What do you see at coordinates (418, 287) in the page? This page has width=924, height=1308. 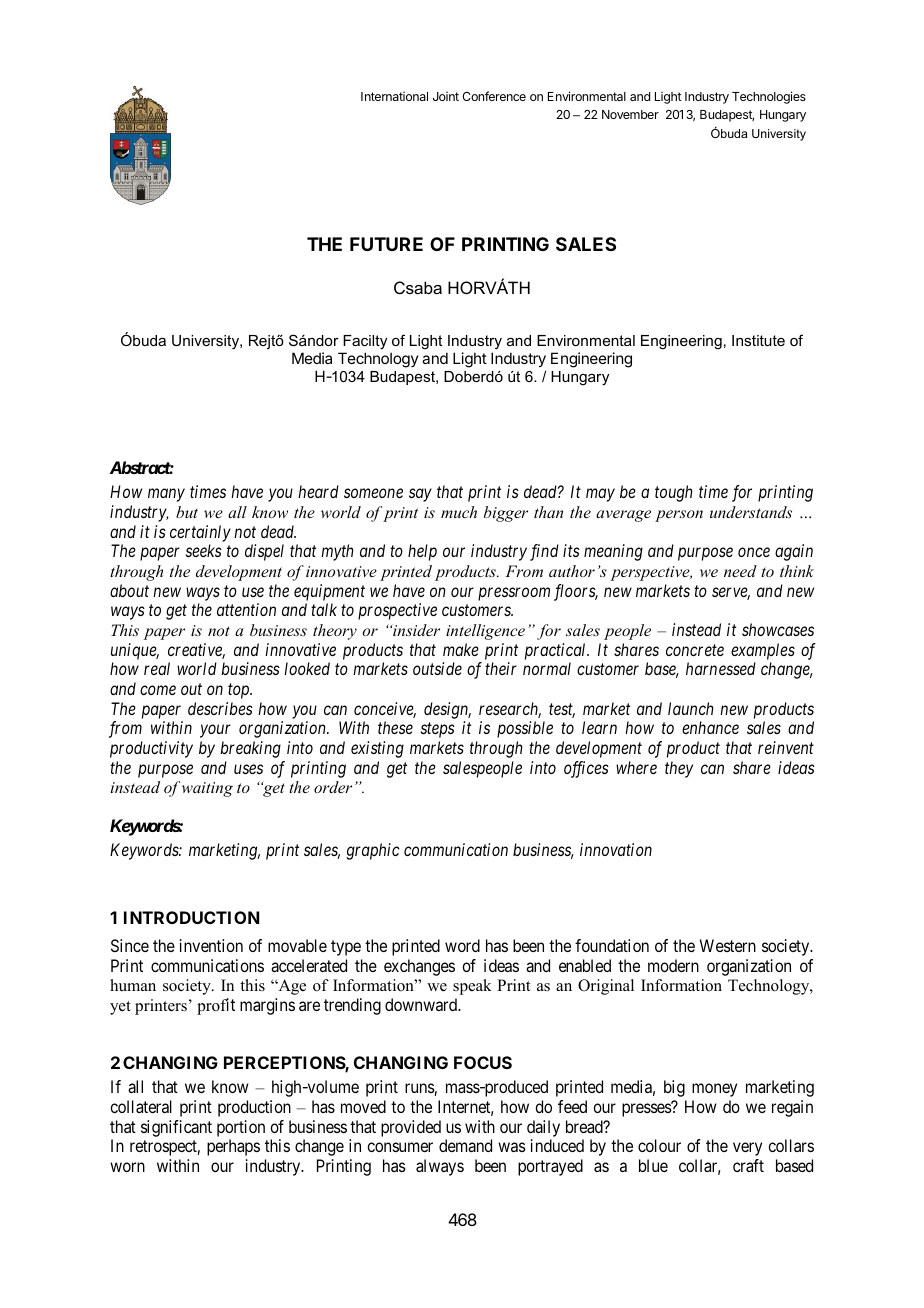 I see `Csaba` at bounding box center [418, 287].
